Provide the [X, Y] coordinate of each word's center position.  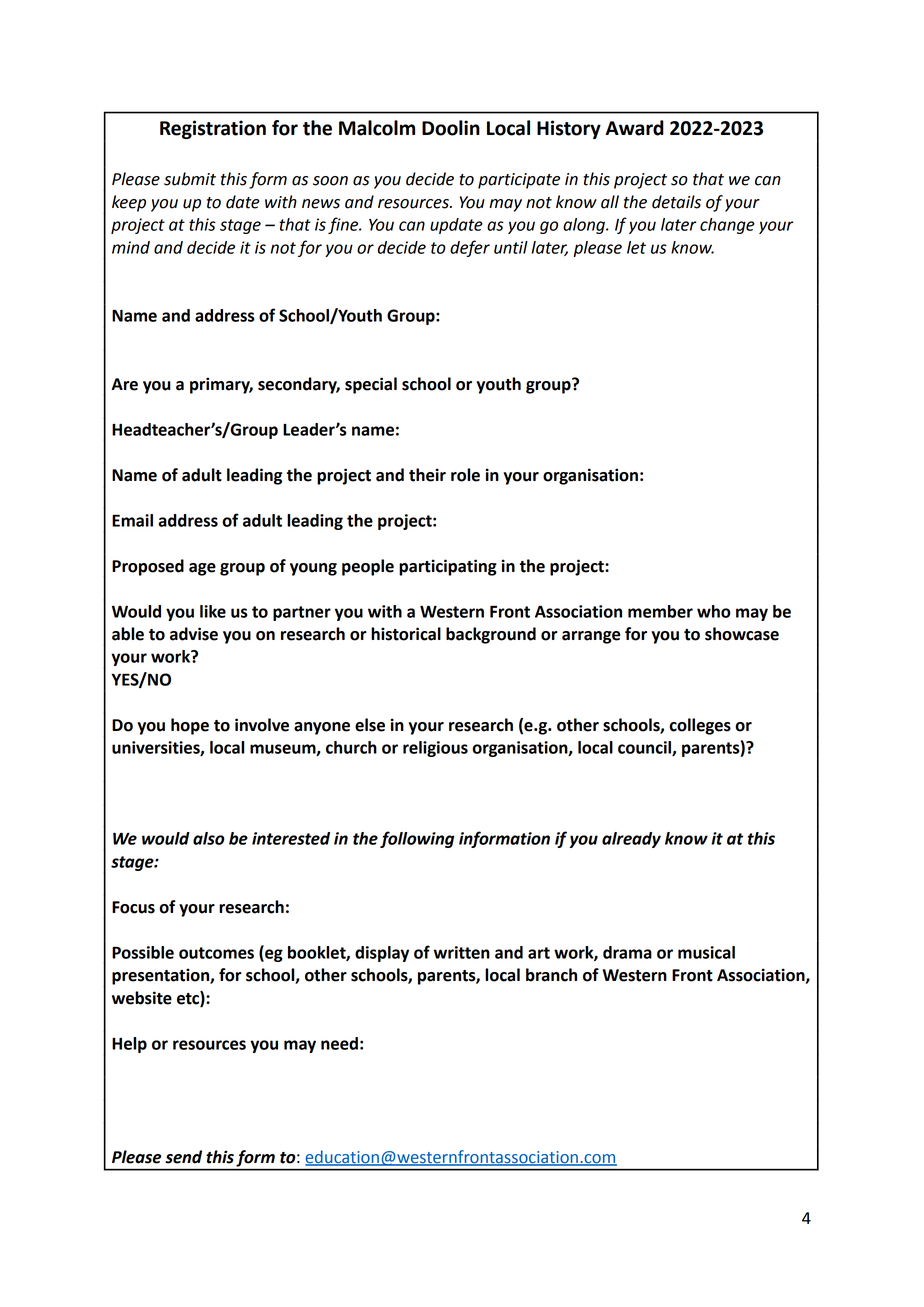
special [371, 385]
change [727, 226]
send [183, 1157]
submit [190, 179]
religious [435, 749]
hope [190, 726]
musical [706, 952]
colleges [700, 726]
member [660, 611]
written [462, 952]
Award [634, 128]
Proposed [148, 567]
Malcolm [377, 128]
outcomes [216, 953]
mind [131, 247]
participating [448, 567]
